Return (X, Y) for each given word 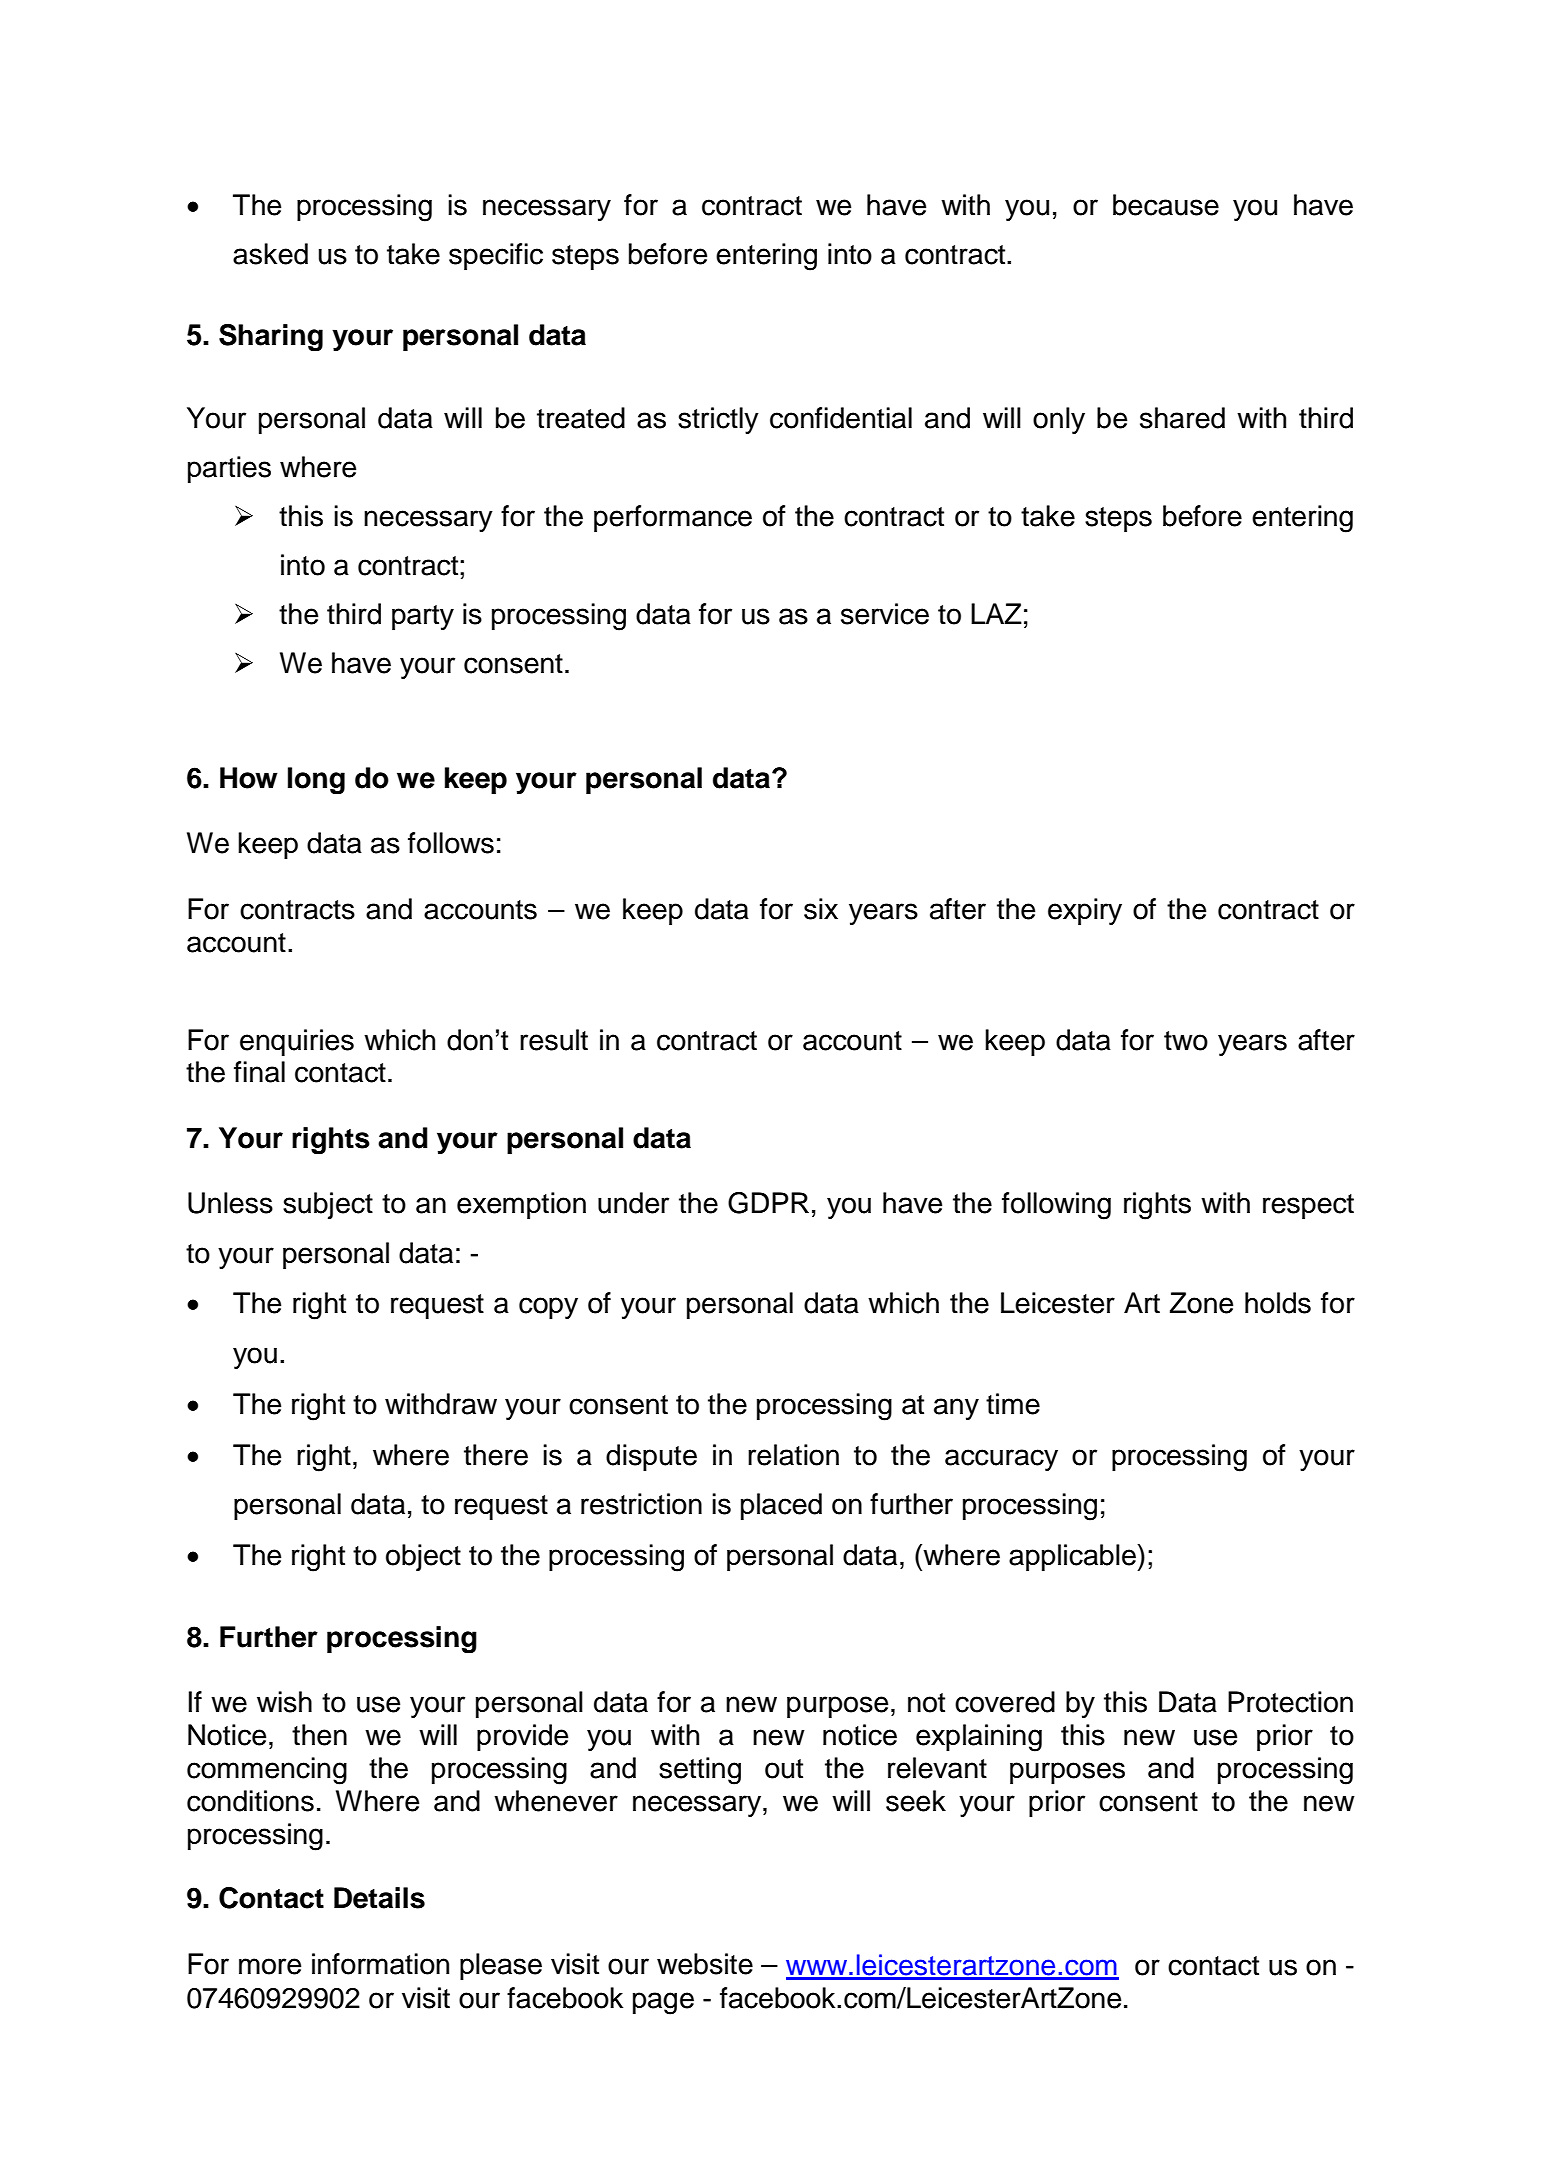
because (1166, 205)
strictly (718, 420)
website (705, 1964)
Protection (1290, 1702)
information (380, 1964)
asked (270, 254)
